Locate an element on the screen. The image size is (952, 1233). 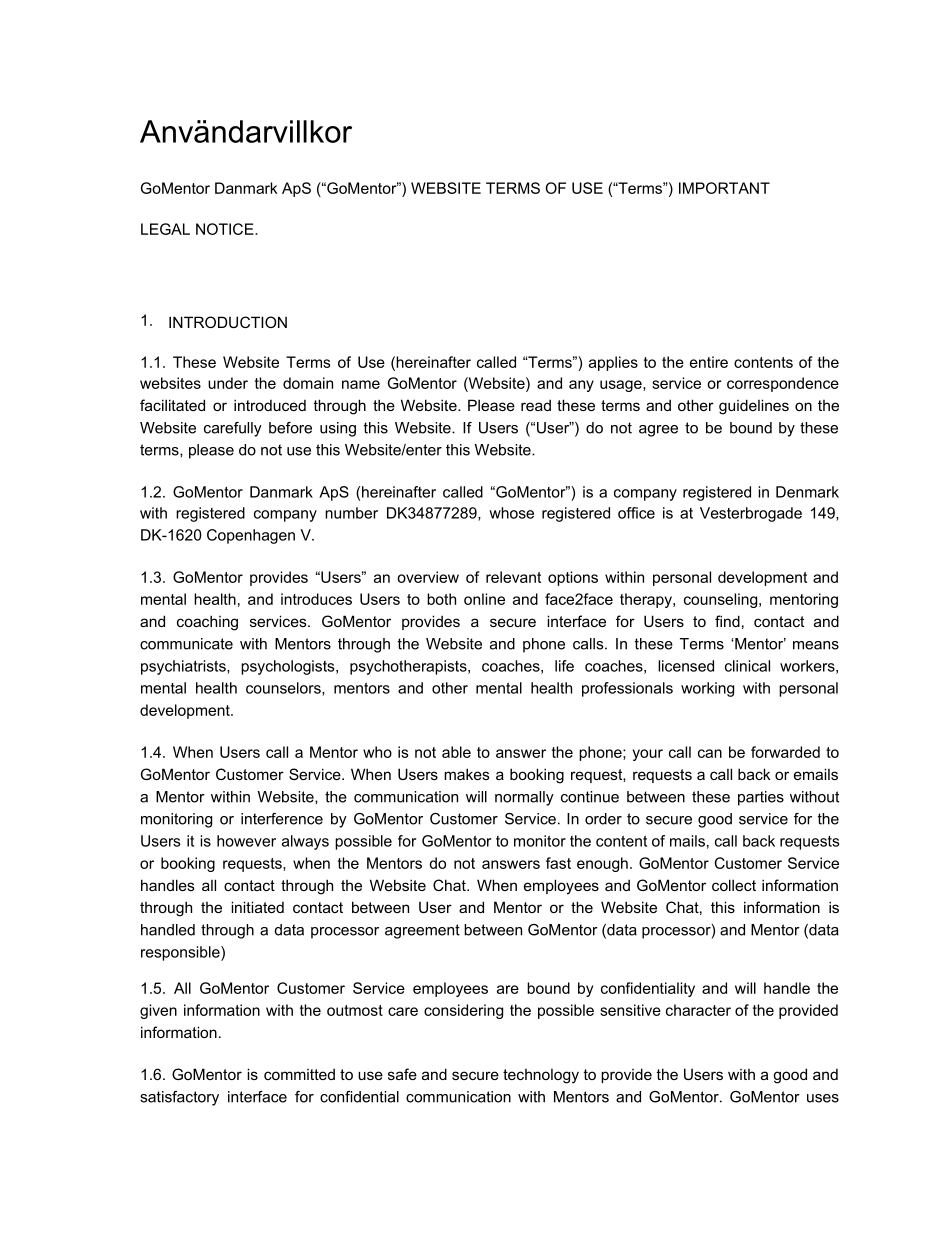
committed is located at coordinates (299, 1074).
